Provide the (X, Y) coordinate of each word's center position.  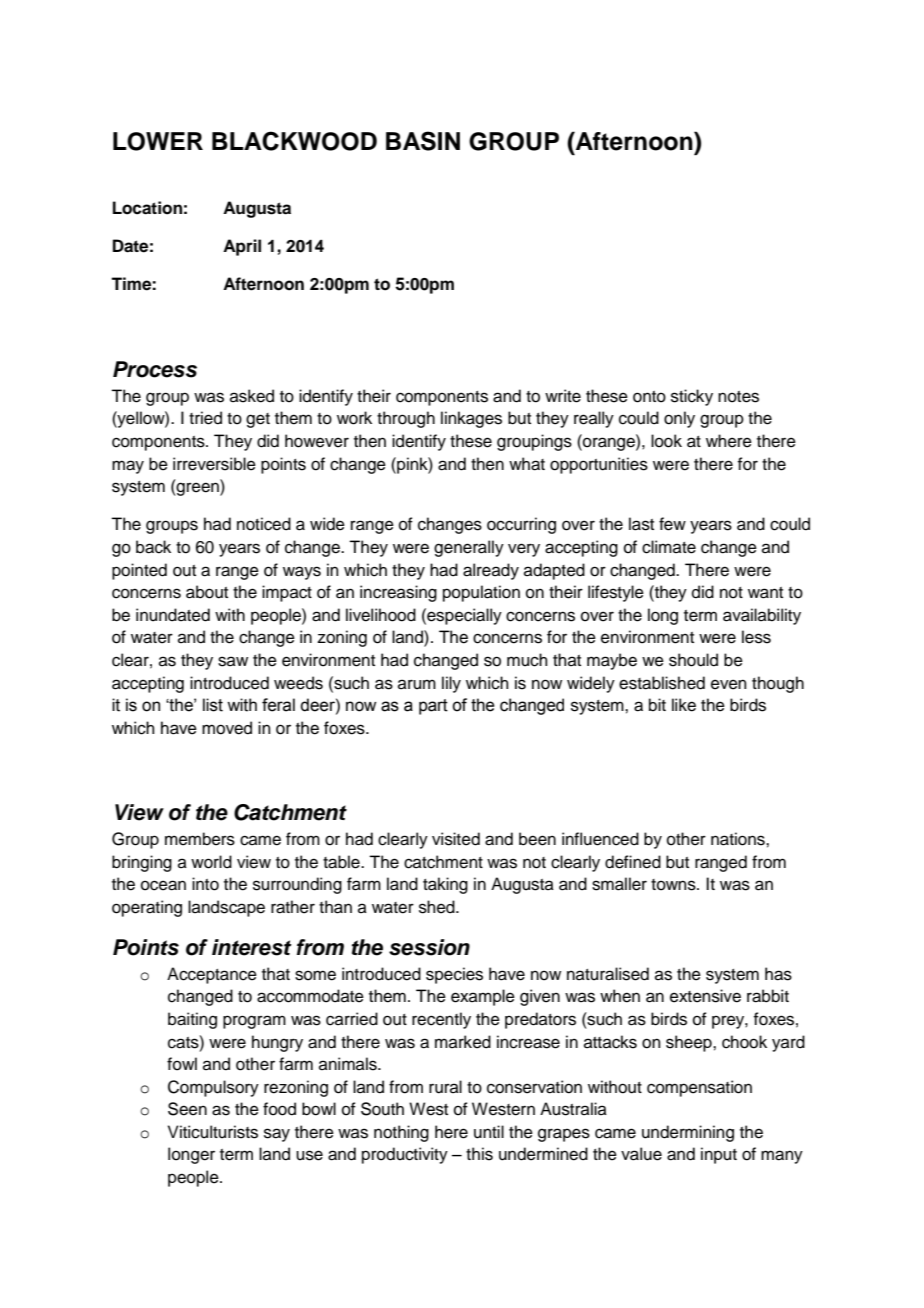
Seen (187, 1109)
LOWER (158, 141)
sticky (692, 397)
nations (739, 839)
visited (456, 839)
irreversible (214, 464)
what (527, 464)
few (672, 524)
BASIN (423, 141)
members (200, 839)
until (489, 1132)
